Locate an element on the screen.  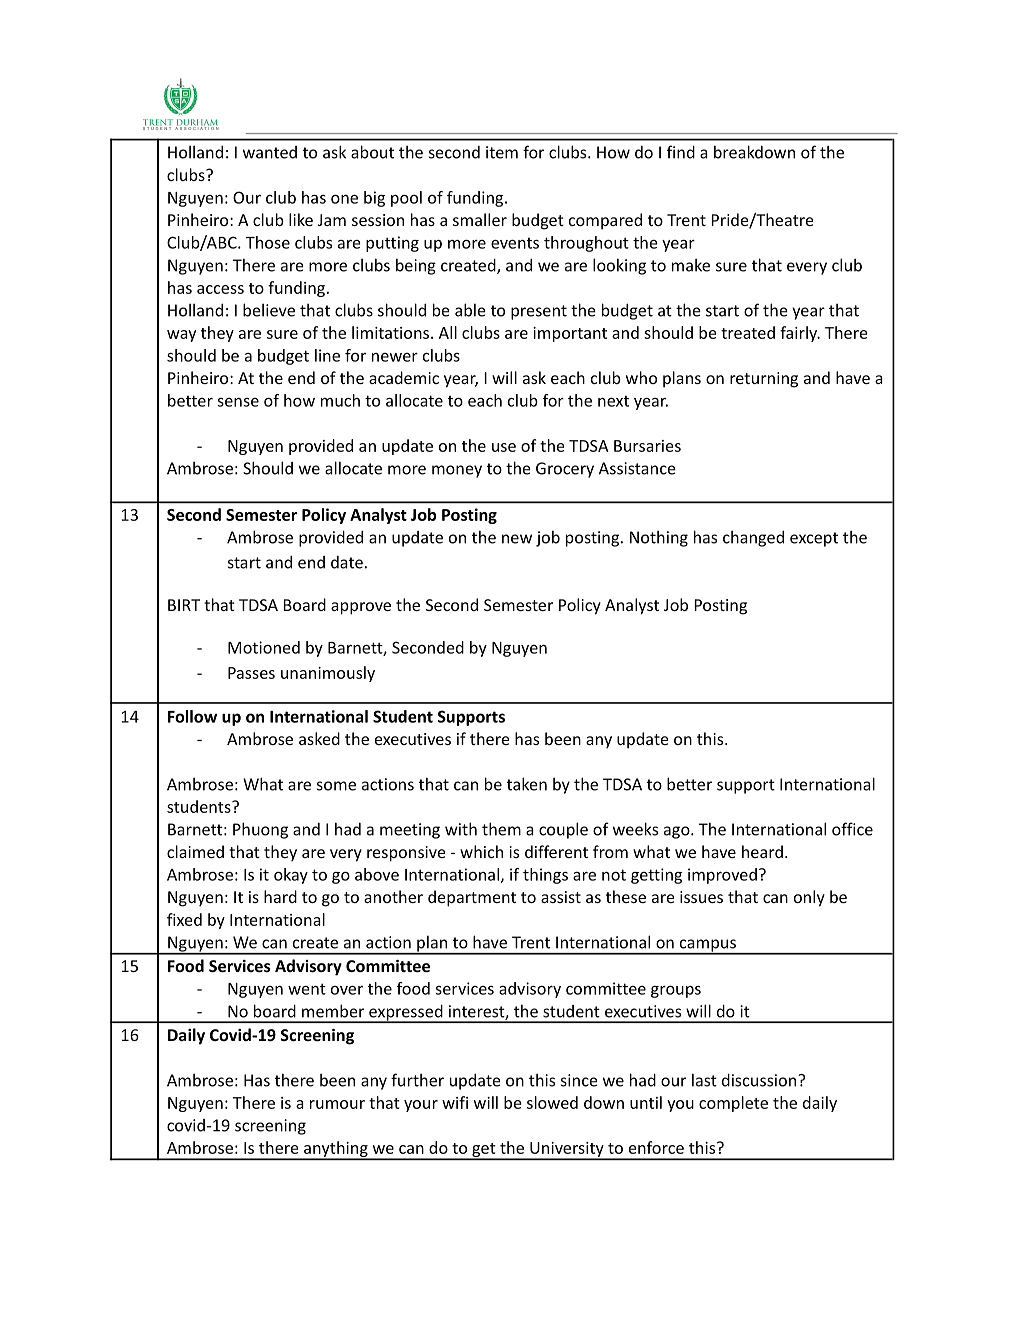
item is located at coordinates (502, 152).
